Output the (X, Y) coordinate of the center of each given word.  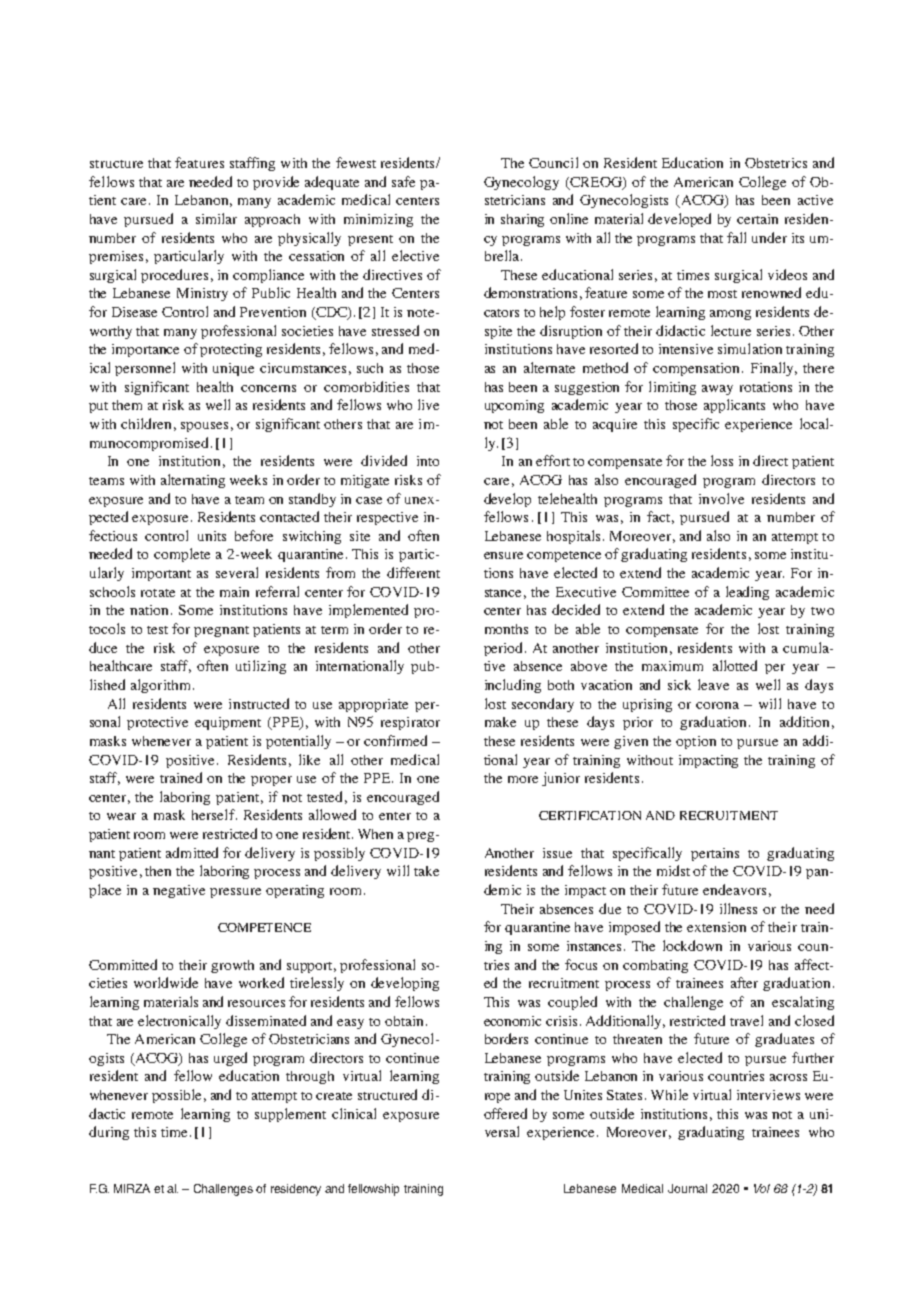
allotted (735, 665)
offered (505, 1113)
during (109, 1133)
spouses (204, 427)
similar (216, 218)
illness (738, 908)
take (426, 871)
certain (757, 219)
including (513, 686)
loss (722, 460)
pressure (235, 893)
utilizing (261, 667)
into (428, 461)
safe (403, 181)
